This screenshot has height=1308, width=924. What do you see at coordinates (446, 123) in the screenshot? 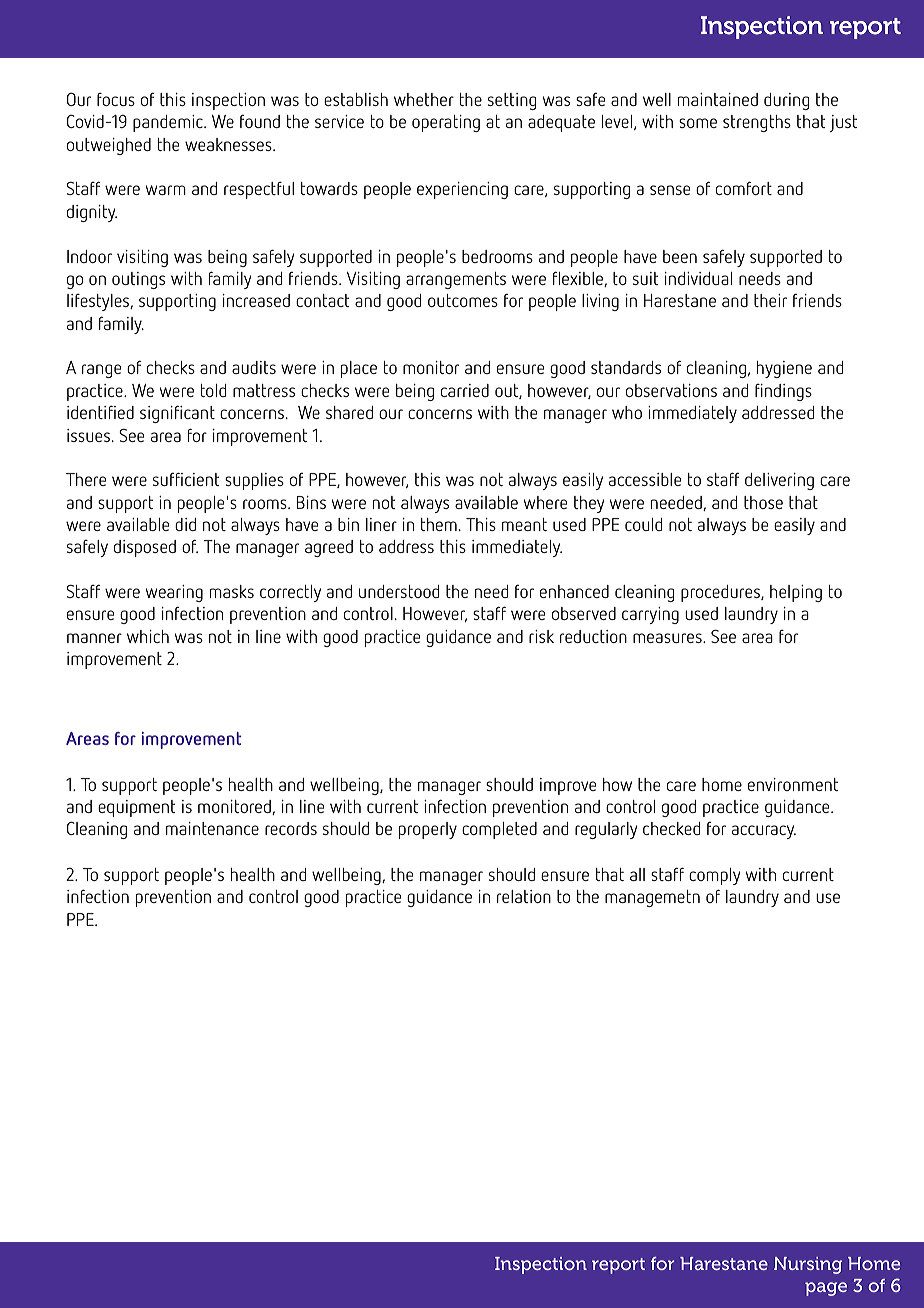
I see `operating` at bounding box center [446, 123].
